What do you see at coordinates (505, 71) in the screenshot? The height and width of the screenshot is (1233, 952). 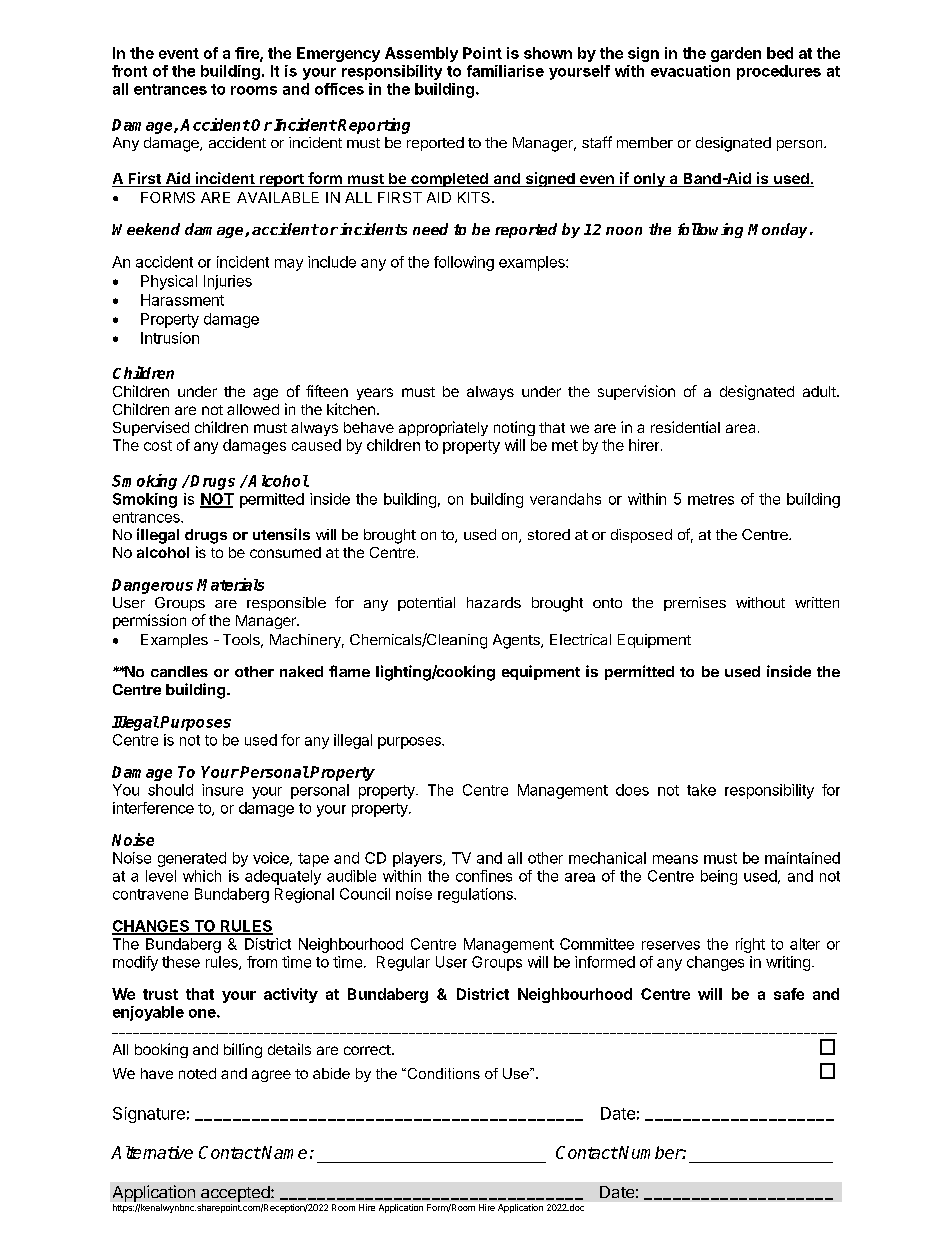 I see `familiarise` at bounding box center [505, 71].
